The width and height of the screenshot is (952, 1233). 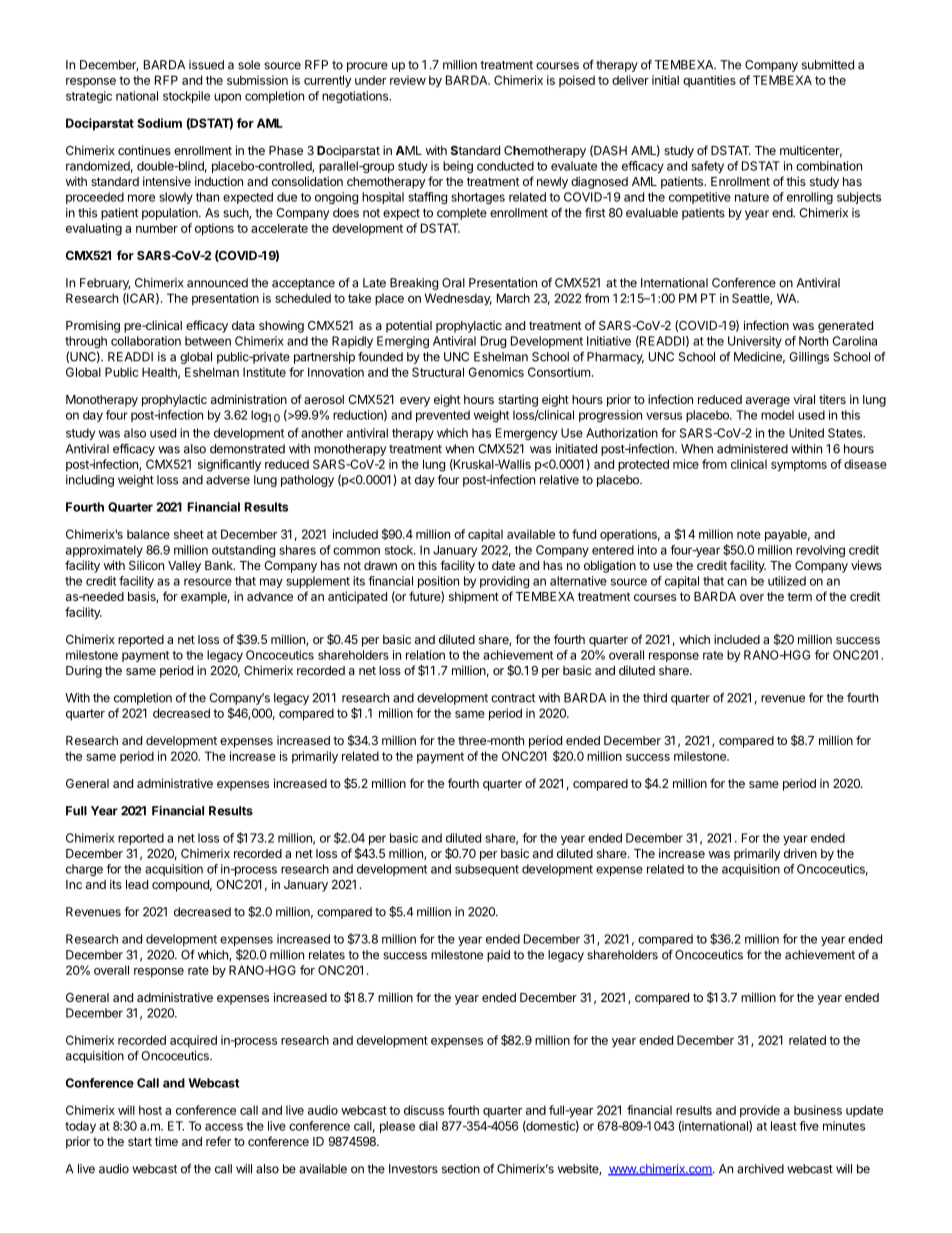 What do you see at coordinates (709, 81) in the screenshot?
I see `quantities` at bounding box center [709, 81].
